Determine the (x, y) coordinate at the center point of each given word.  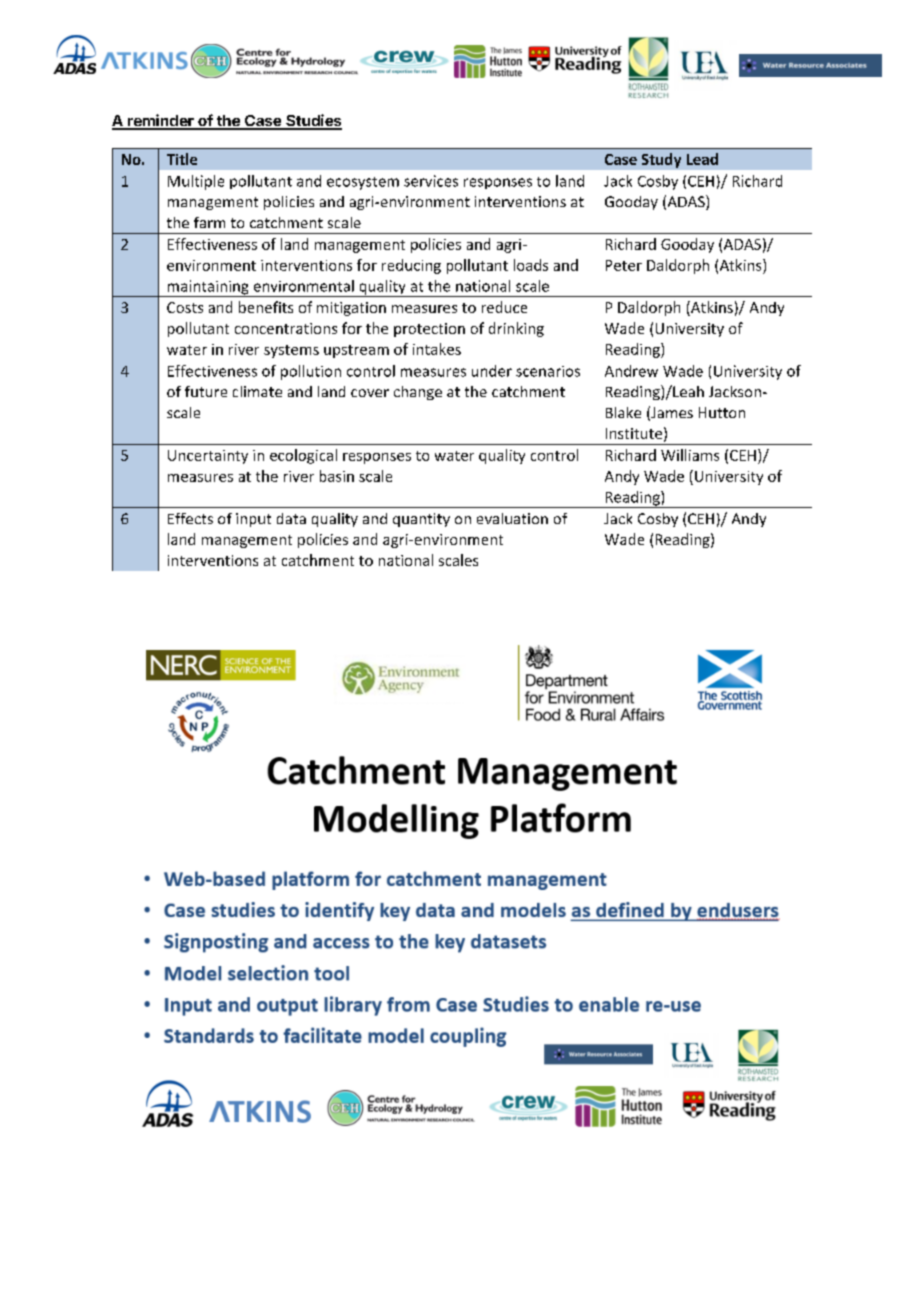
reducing (411, 266)
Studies (313, 121)
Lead (702, 159)
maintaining (208, 288)
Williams (690, 455)
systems (291, 351)
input (253, 520)
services (431, 181)
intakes (437, 349)
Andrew (631, 371)
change (418, 393)
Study (661, 160)
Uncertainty (208, 457)
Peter (624, 265)
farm (209, 222)
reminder (161, 121)
